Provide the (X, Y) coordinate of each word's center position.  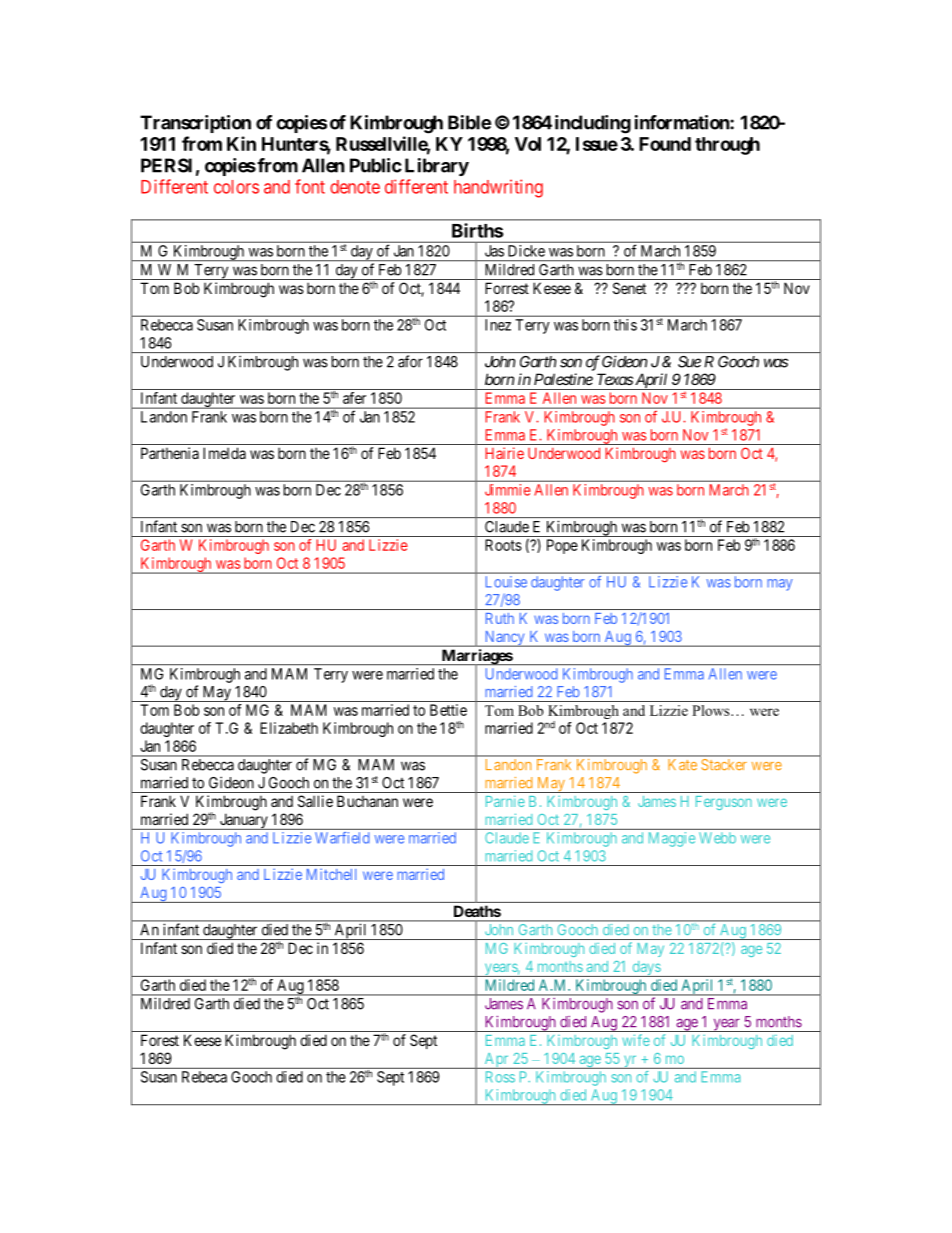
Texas (615, 379)
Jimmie (507, 490)
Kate (682, 764)
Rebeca (204, 1077)
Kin (241, 143)
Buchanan (367, 801)
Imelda (224, 453)
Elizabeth (289, 728)
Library (437, 167)
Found (665, 144)
